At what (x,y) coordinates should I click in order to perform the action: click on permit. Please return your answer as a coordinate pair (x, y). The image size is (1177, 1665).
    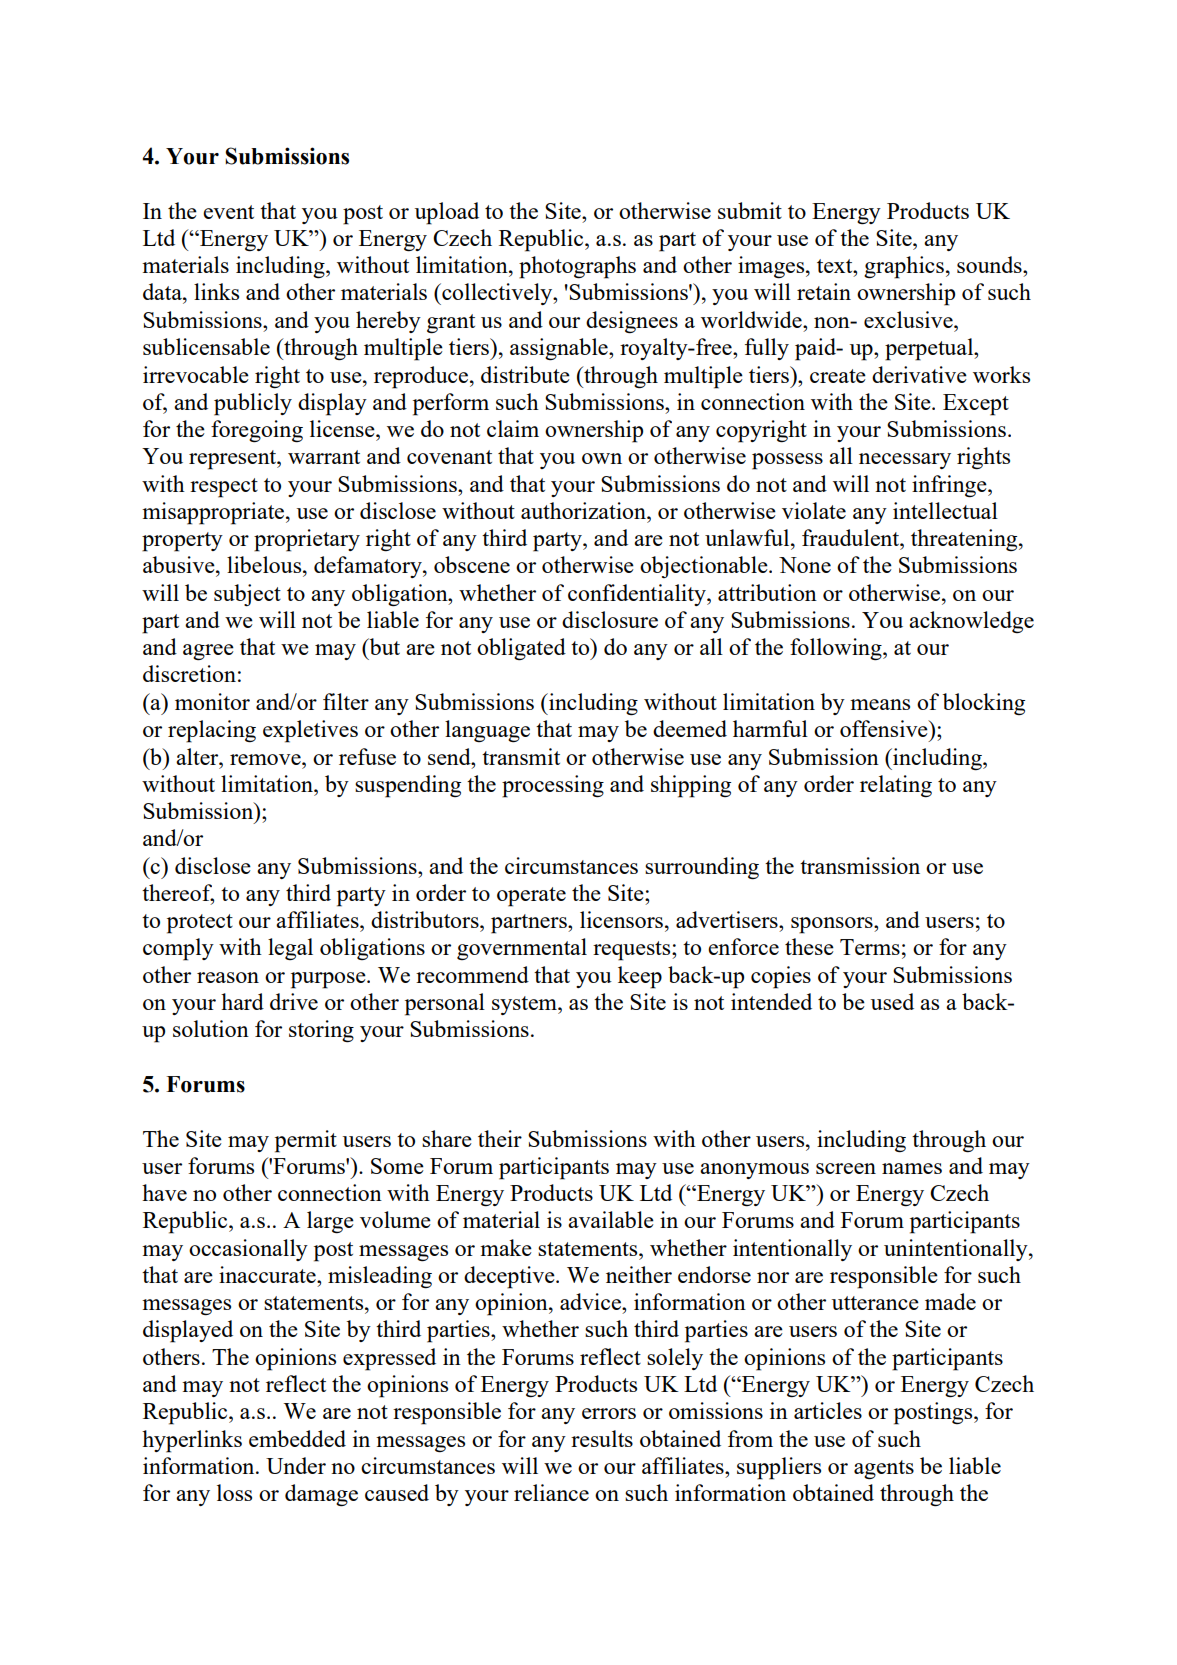
    Looking at the image, I should click on (306, 1141).
